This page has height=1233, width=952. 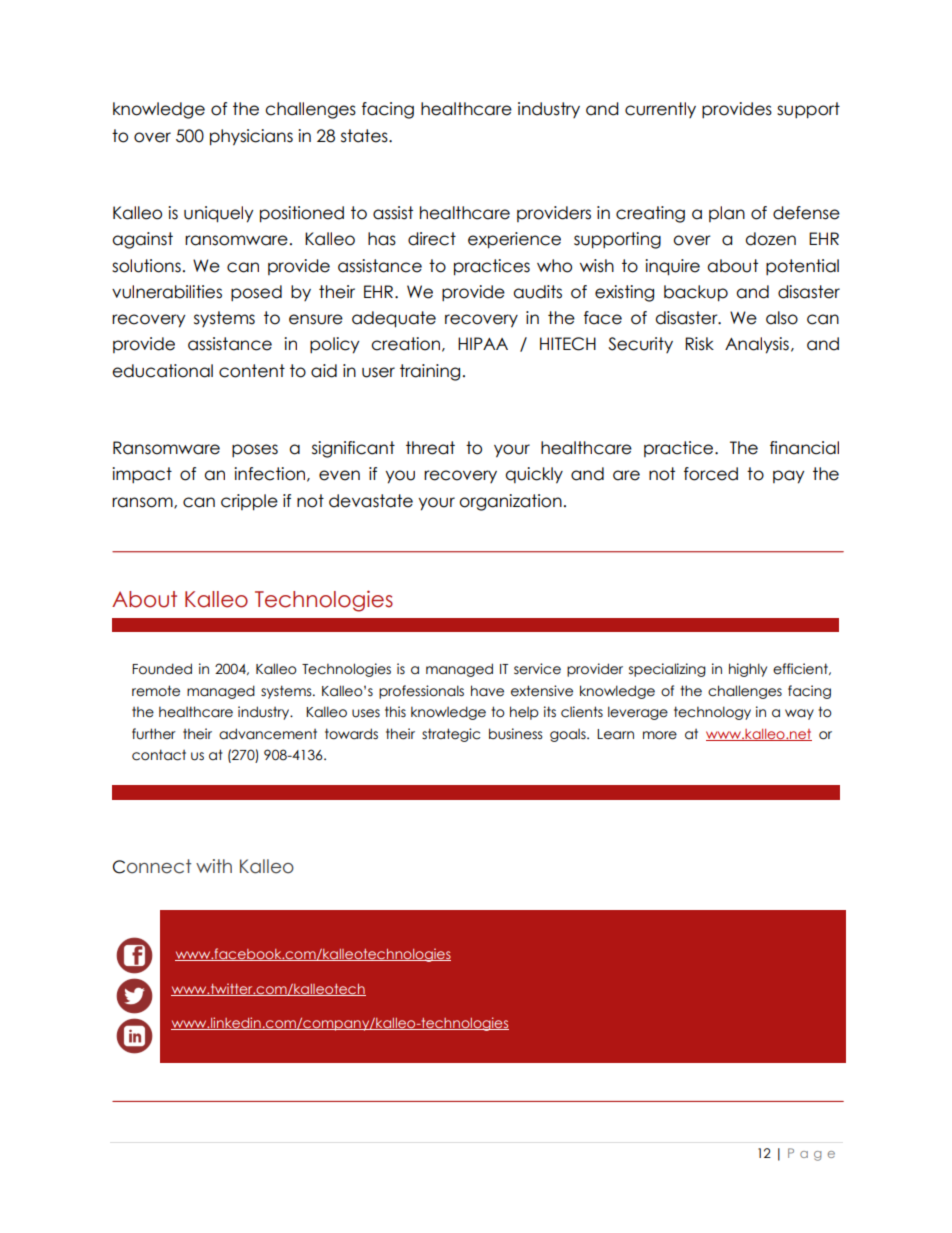 I want to click on currently, so click(x=660, y=110).
